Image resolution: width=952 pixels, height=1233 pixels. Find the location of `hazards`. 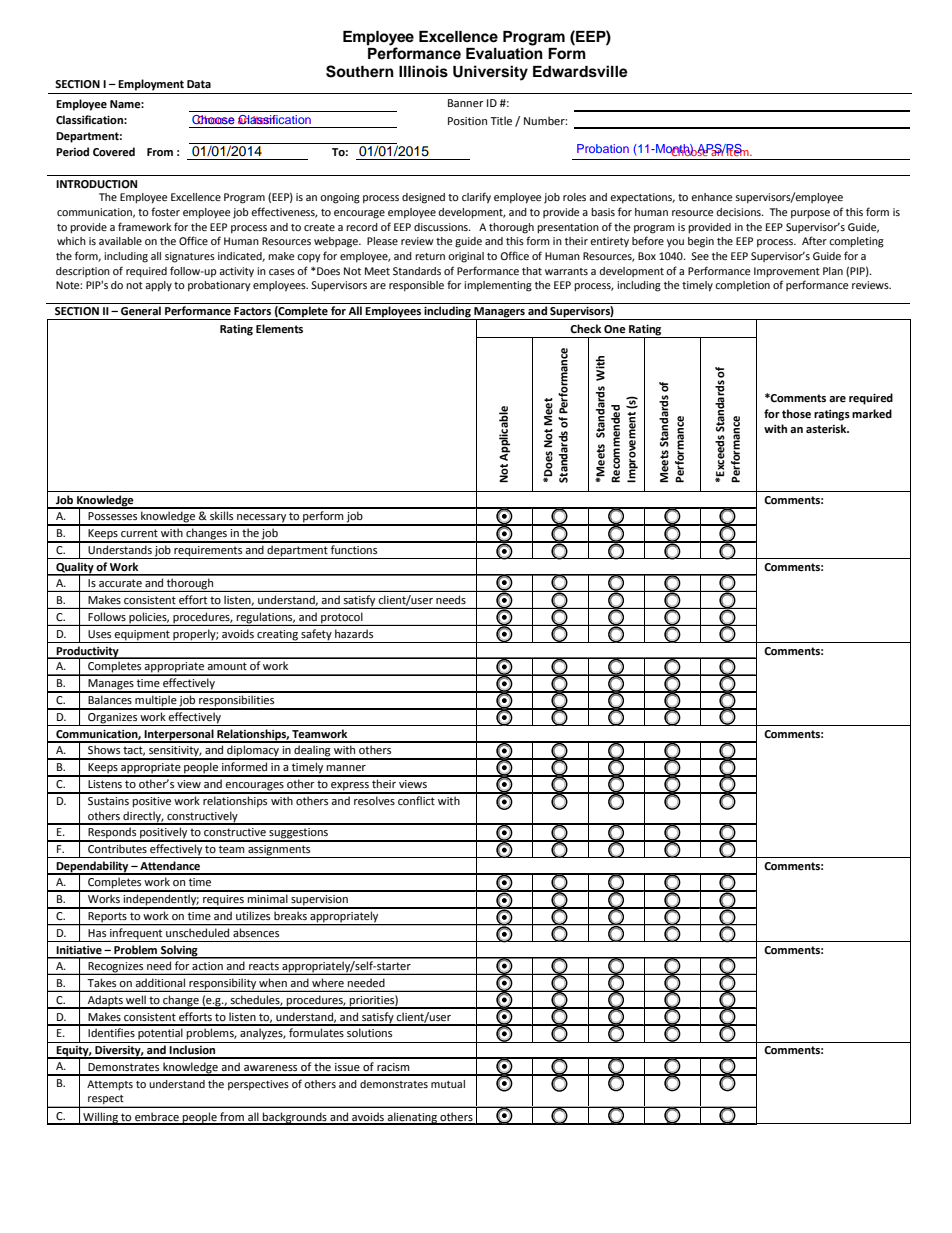

hazards is located at coordinates (354, 633).
